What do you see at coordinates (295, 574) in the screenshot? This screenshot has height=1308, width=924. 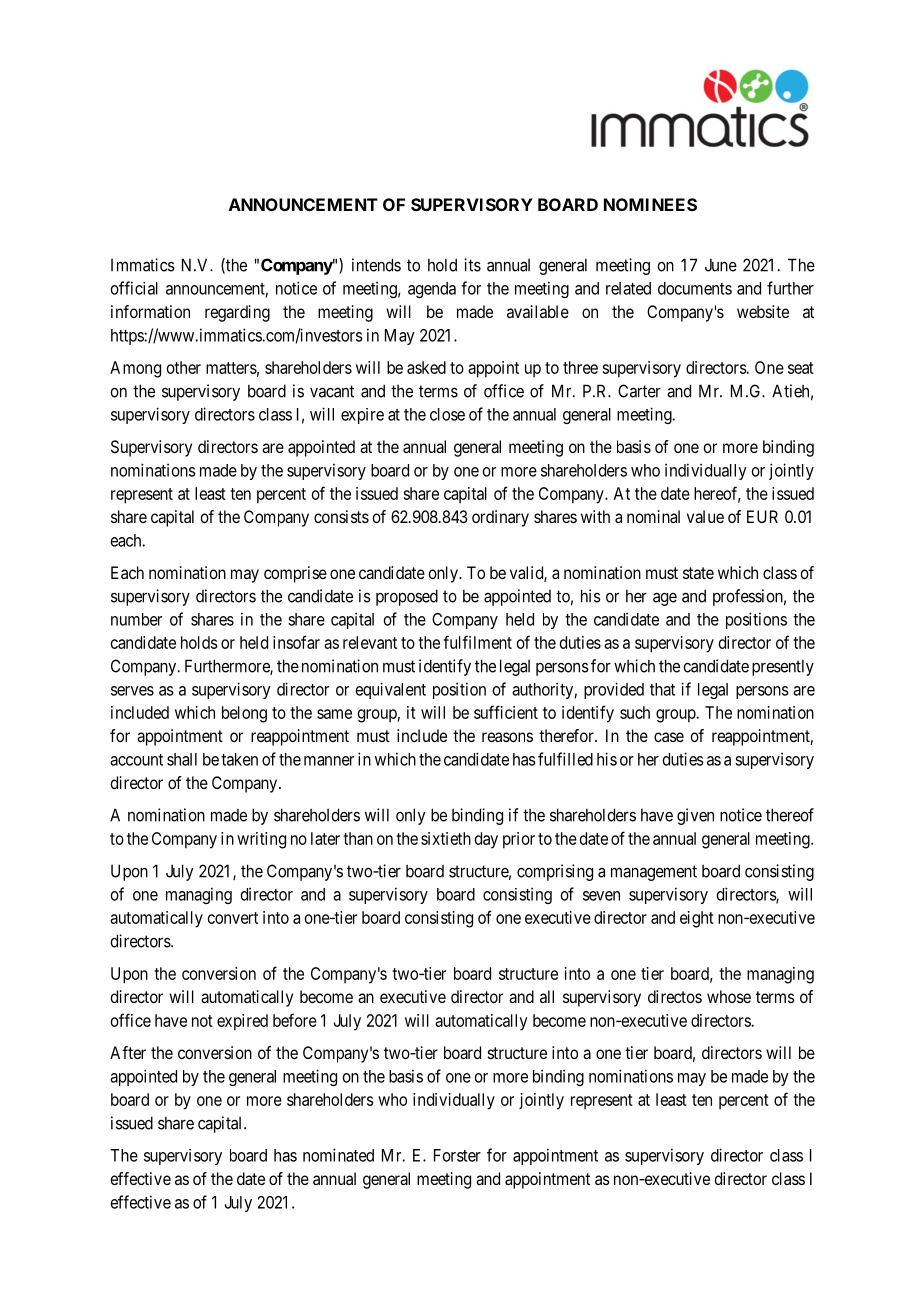 I see `comprise` at bounding box center [295, 574].
